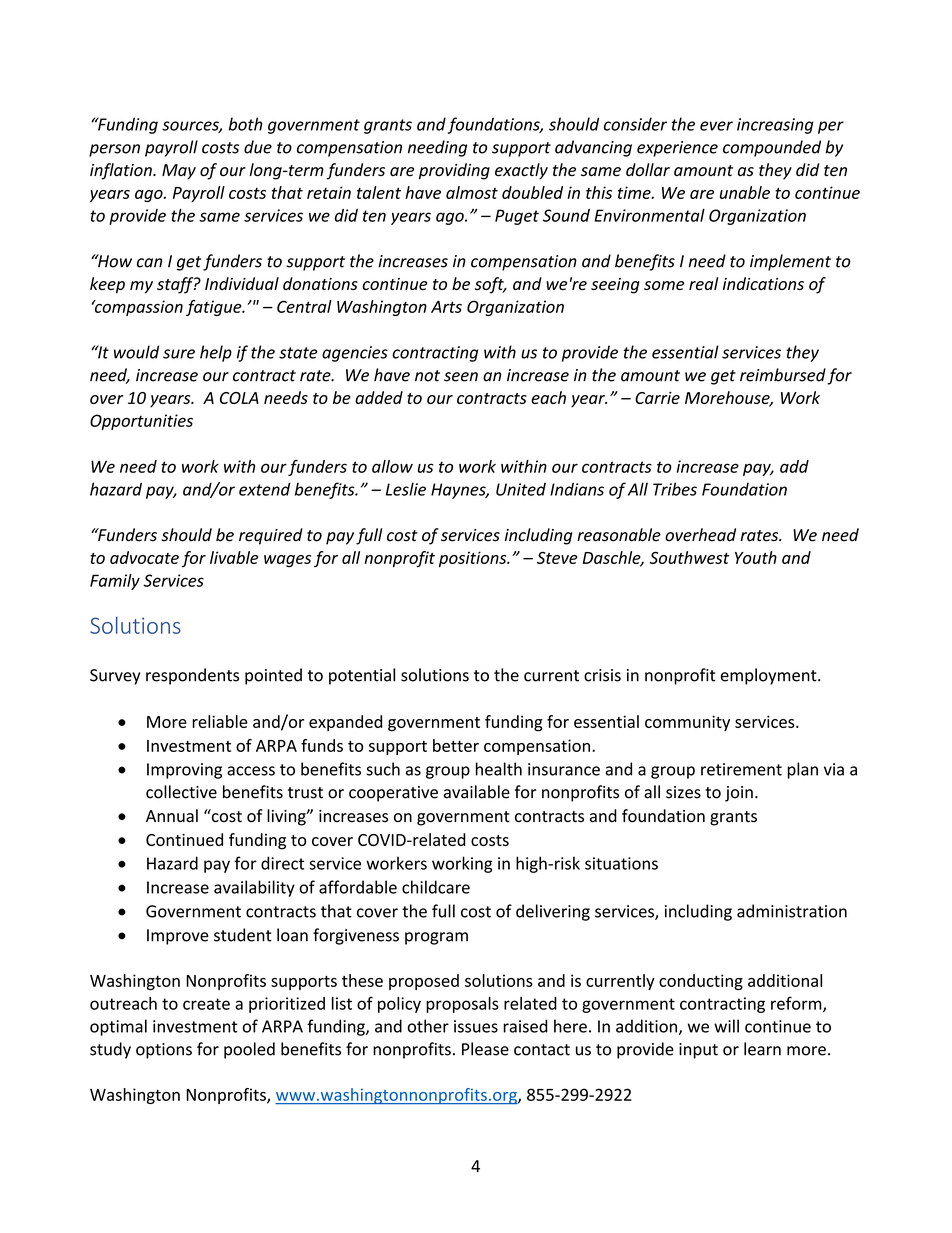  What do you see at coordinates (234, 557) in the page?
I see `livable` at bounding box center [234, 557].
